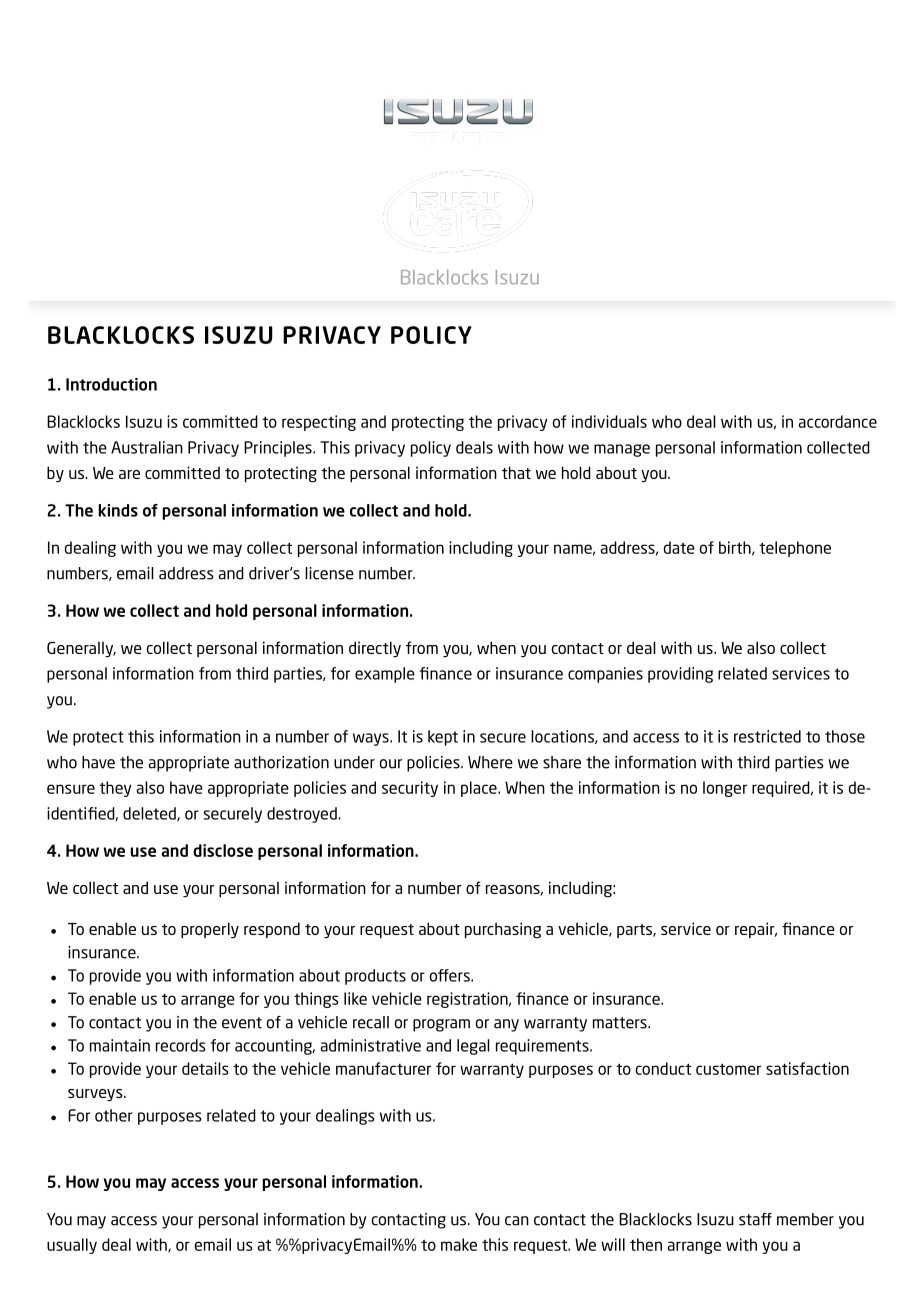  What do you see at coordinates (459, 1244) in the screenshot?
I see `make` at bounding box center [459, 1244].
